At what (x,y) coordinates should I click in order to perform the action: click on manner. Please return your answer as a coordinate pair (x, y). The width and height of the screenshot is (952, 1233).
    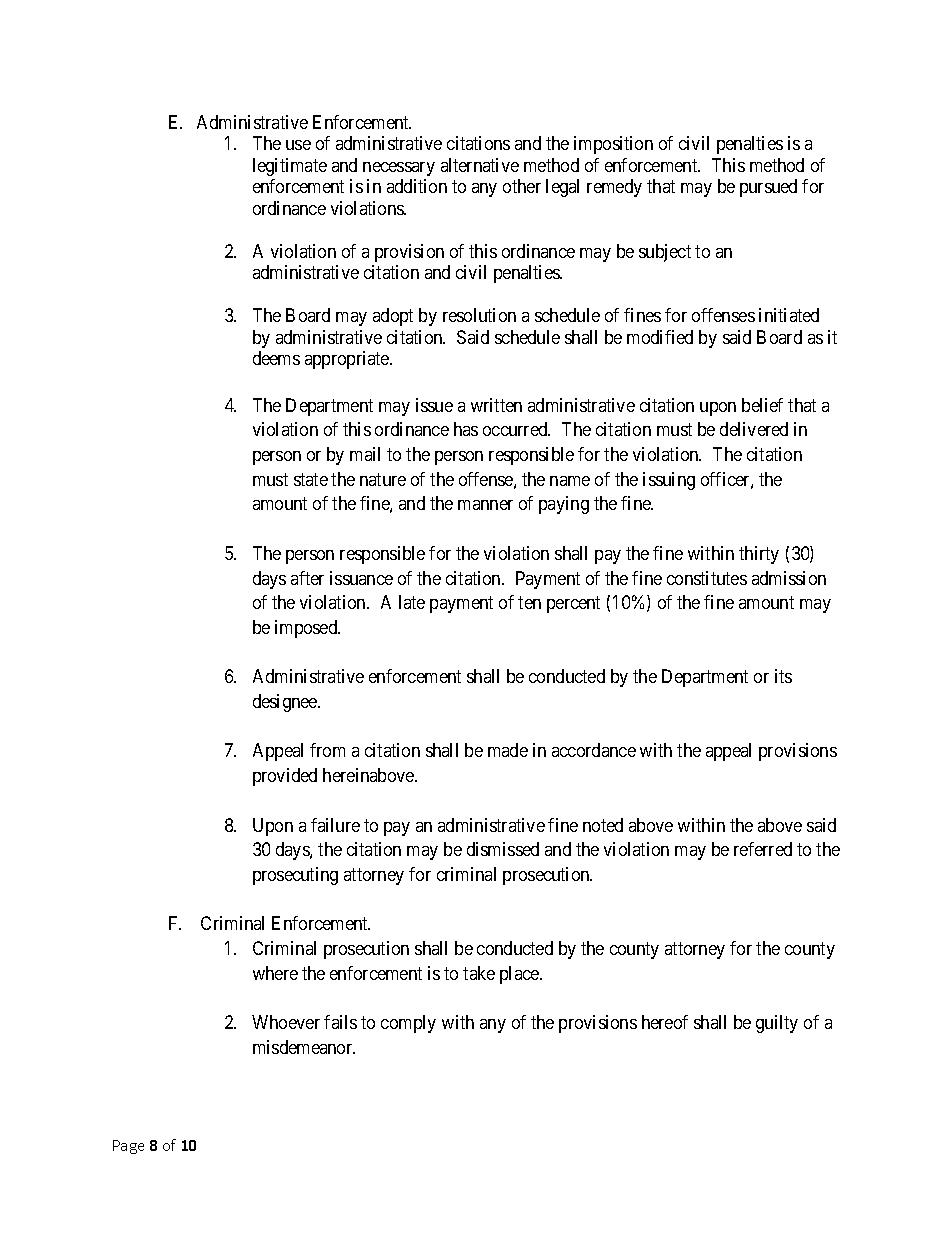
    Looking at the image, I should click on (485, 505).
